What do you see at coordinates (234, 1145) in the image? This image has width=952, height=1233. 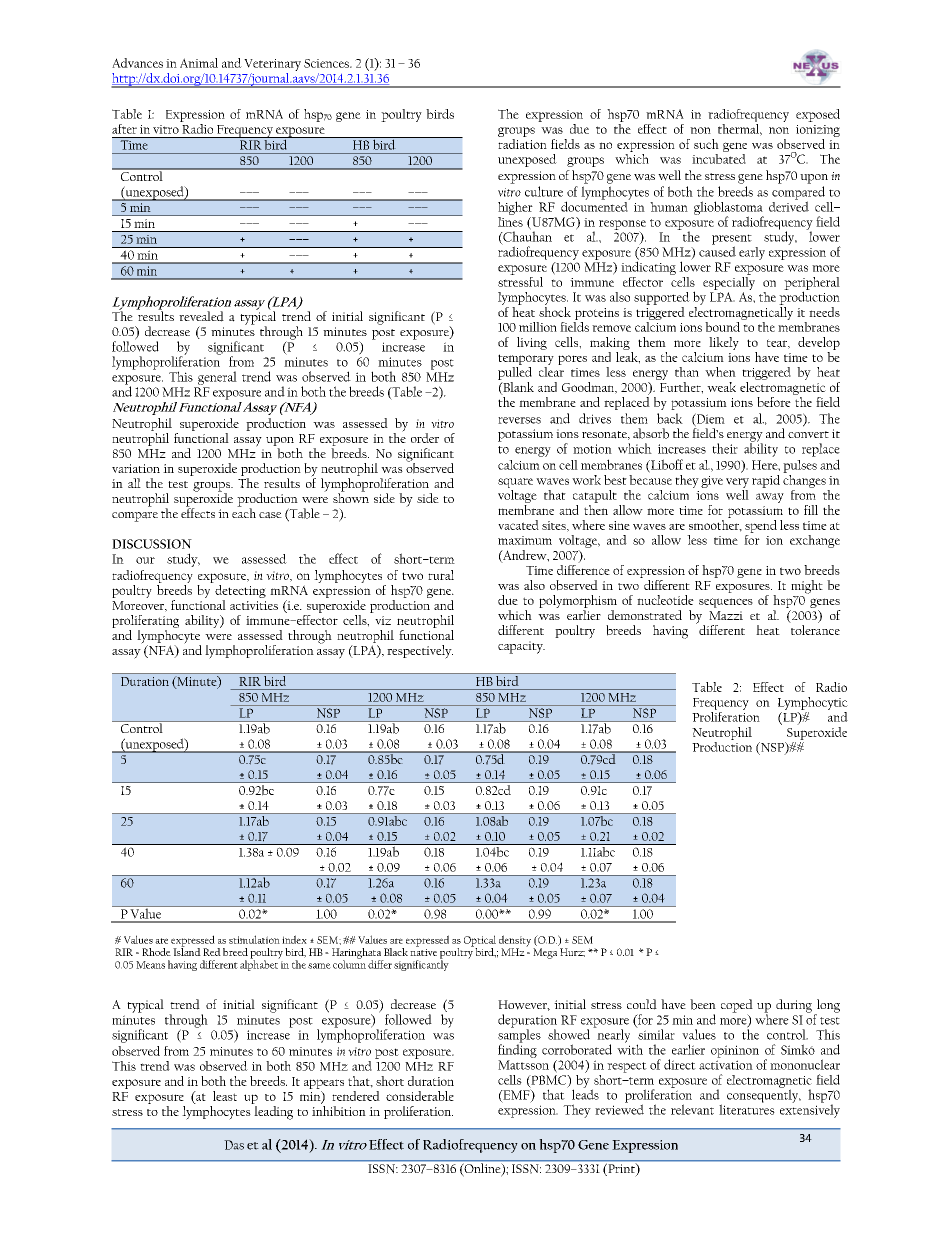 I see `Das` at bounding box center [234, 1145].
